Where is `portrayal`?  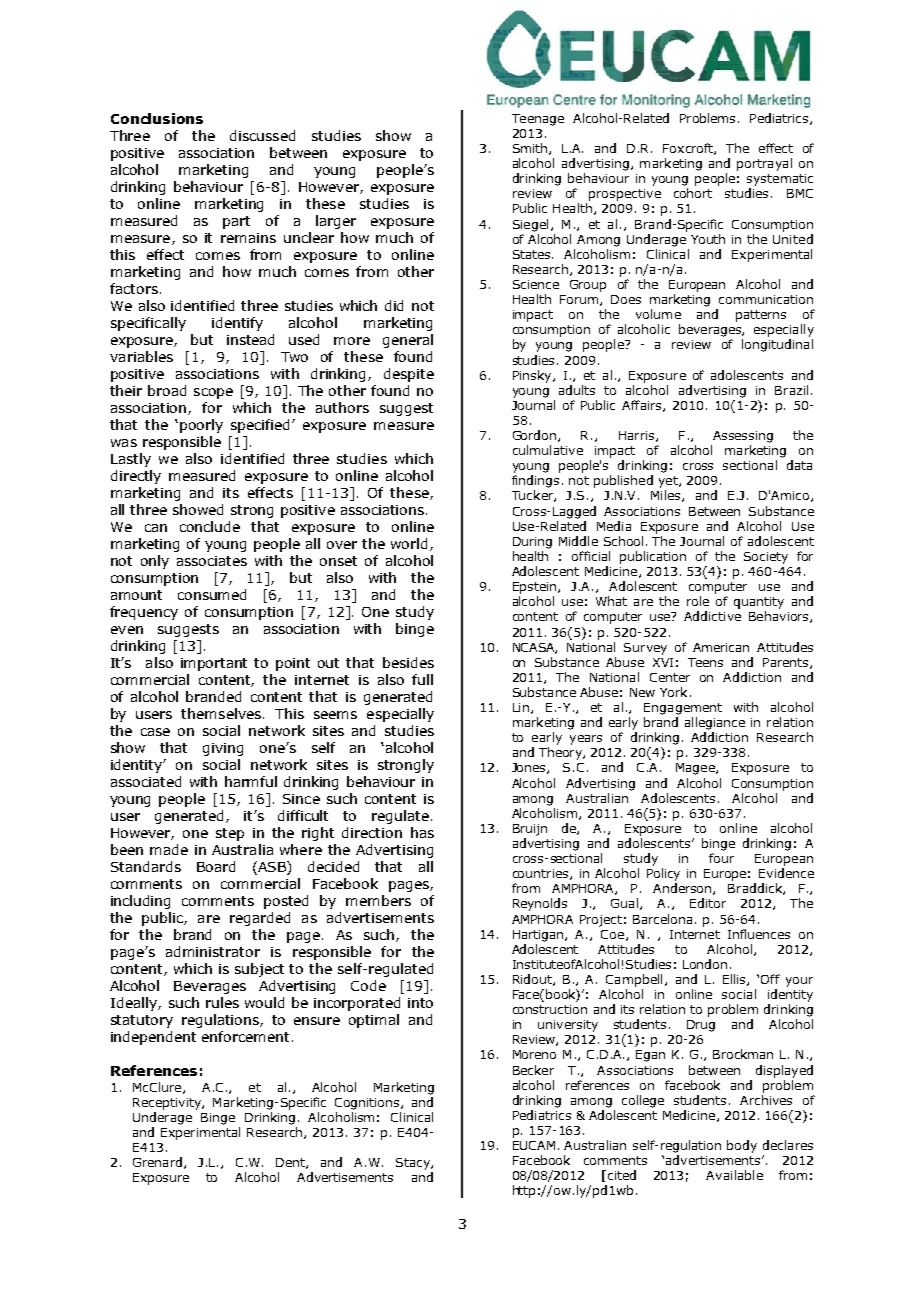 portrayal is located at coordinates (764, 164).
